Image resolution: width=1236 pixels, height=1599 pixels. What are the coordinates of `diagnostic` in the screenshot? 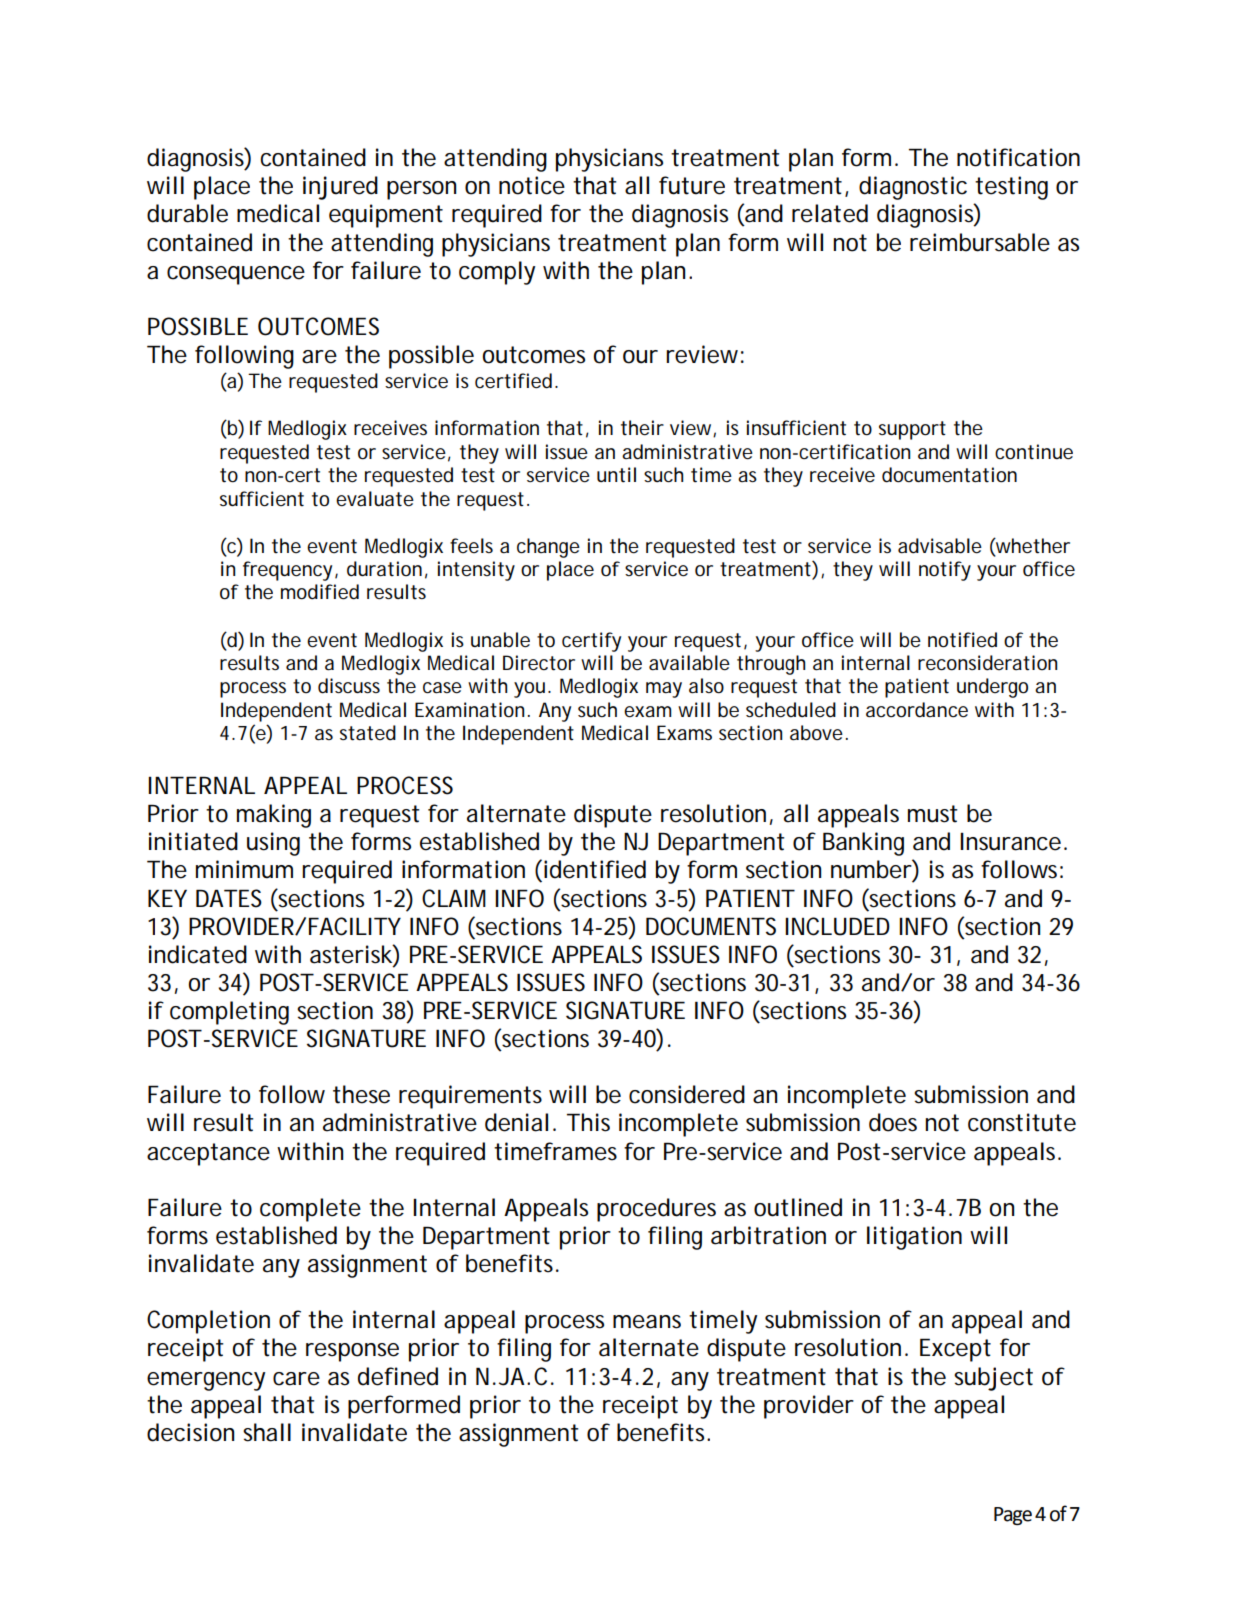 It's located at (913, 188).
